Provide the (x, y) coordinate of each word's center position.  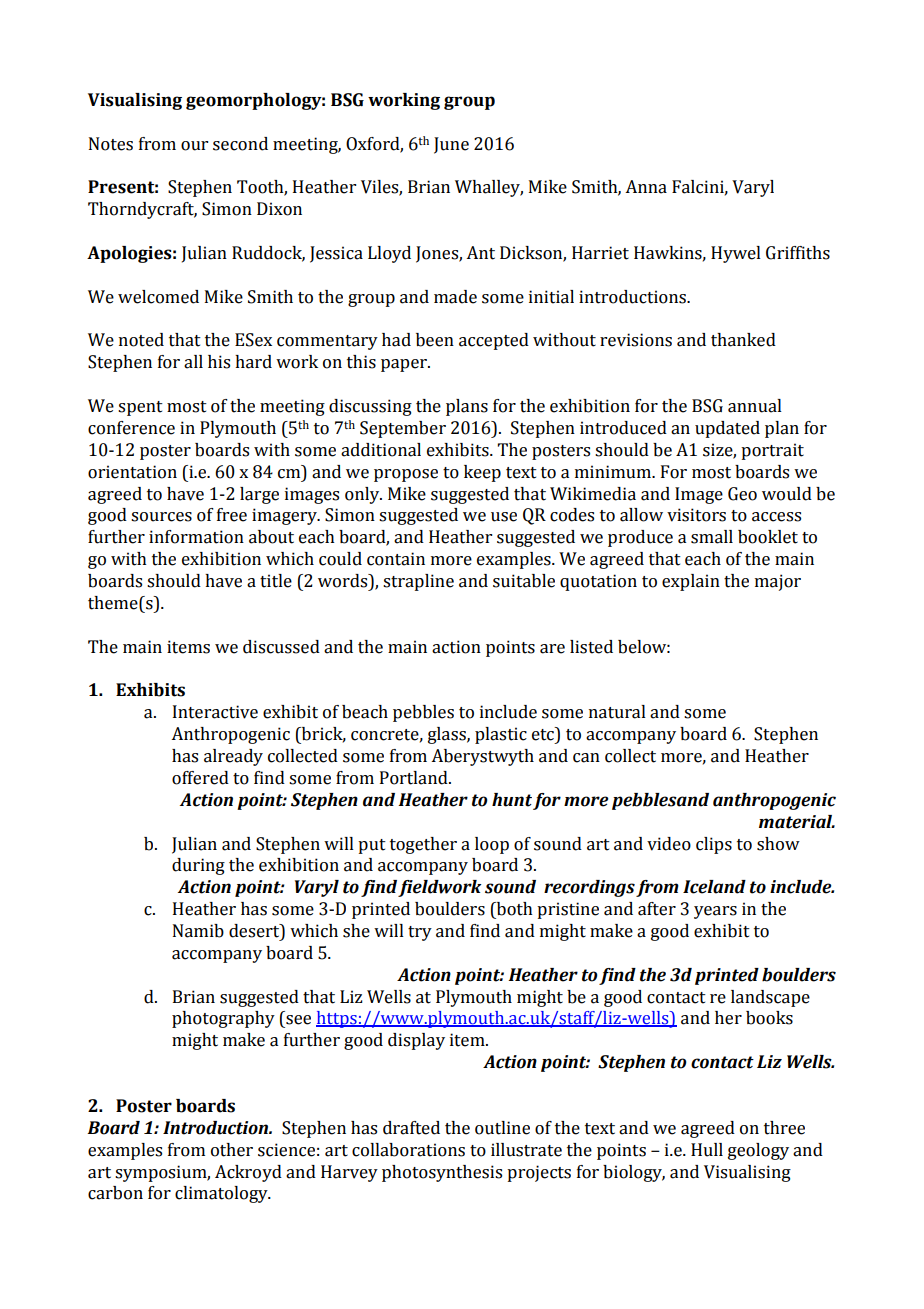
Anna (646, 187)
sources (161, 517)
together (423, 845)
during (198, 866)
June (451, 145)
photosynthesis (442, 1173)
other (232, 1150)
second (240, 144)
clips (714, 845)
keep (482, 473)
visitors (696, 515)
